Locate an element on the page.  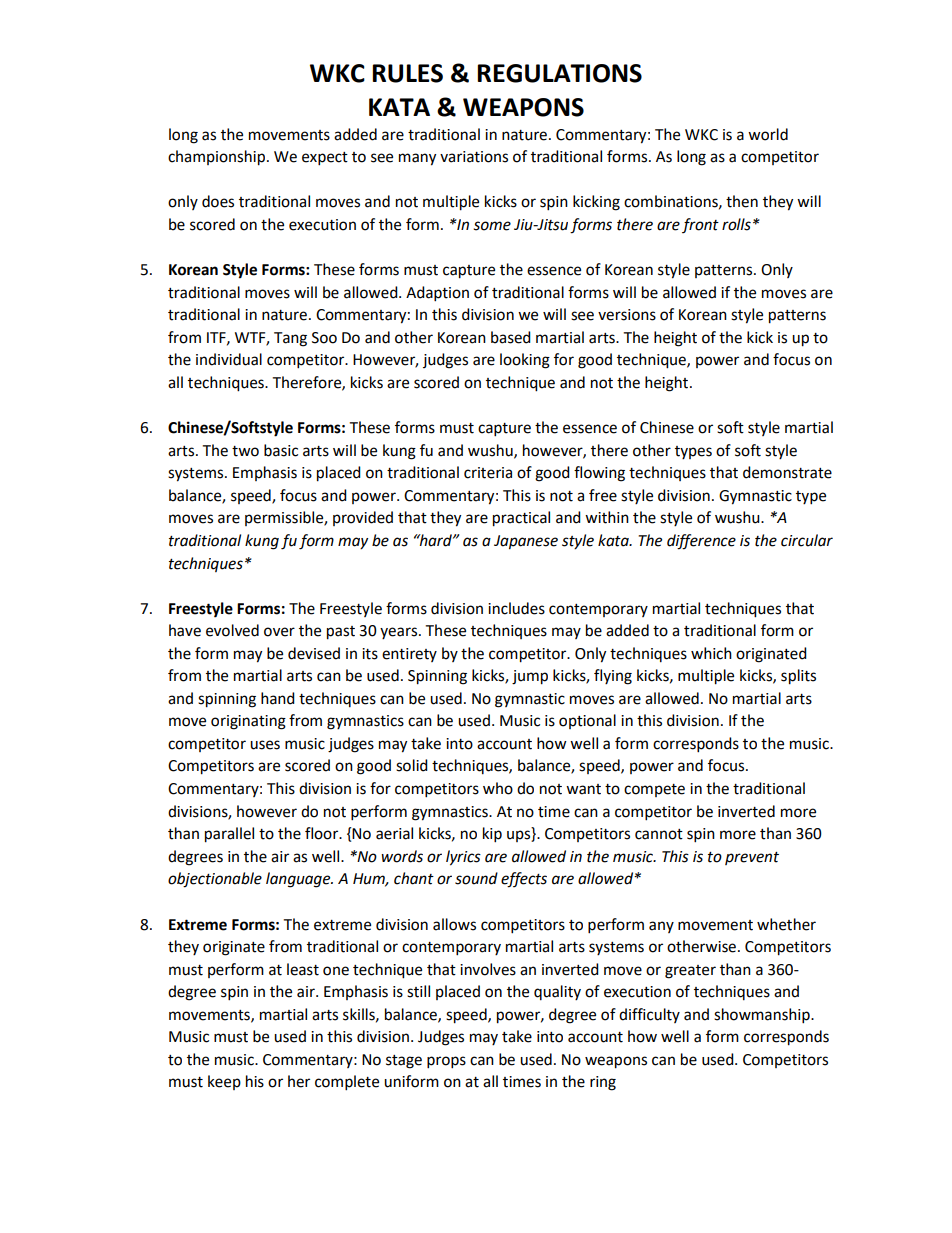
variations is located at coordinates (474, 157).
